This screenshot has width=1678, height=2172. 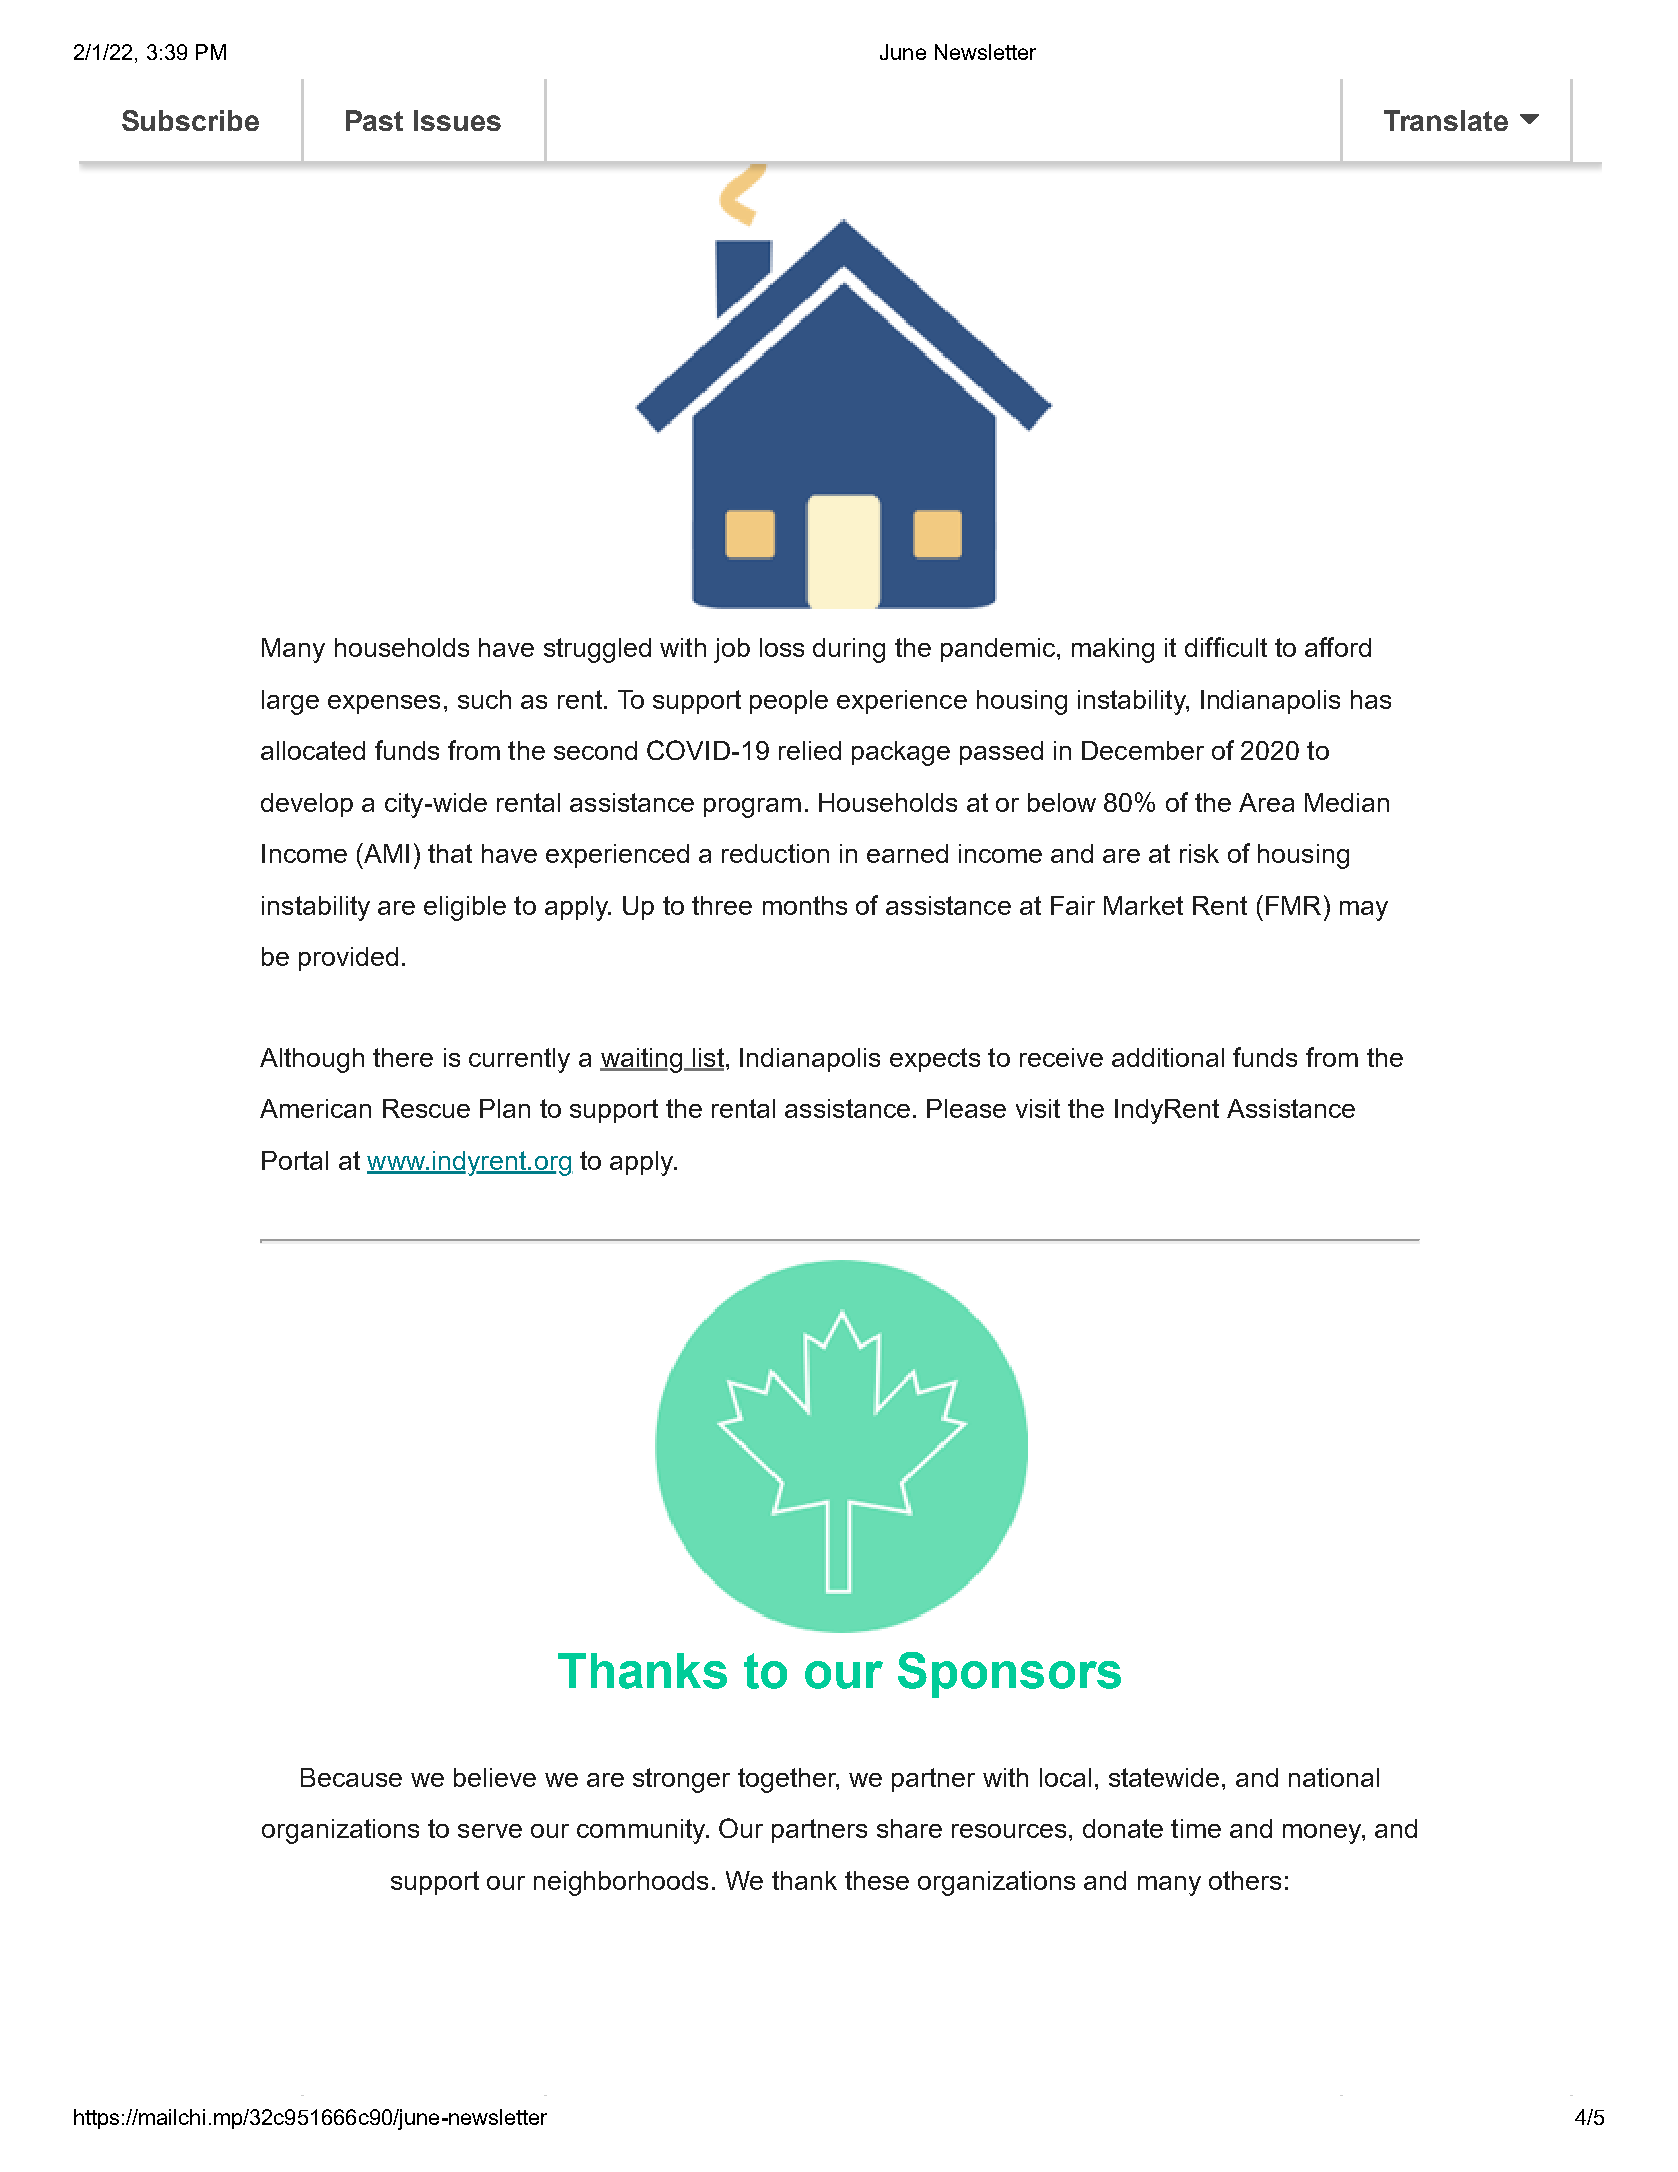 What do you see at coordinates (1009, 1675) in the screenshot?
I see `Sponsors` at bounding box center [1009, 1675].
